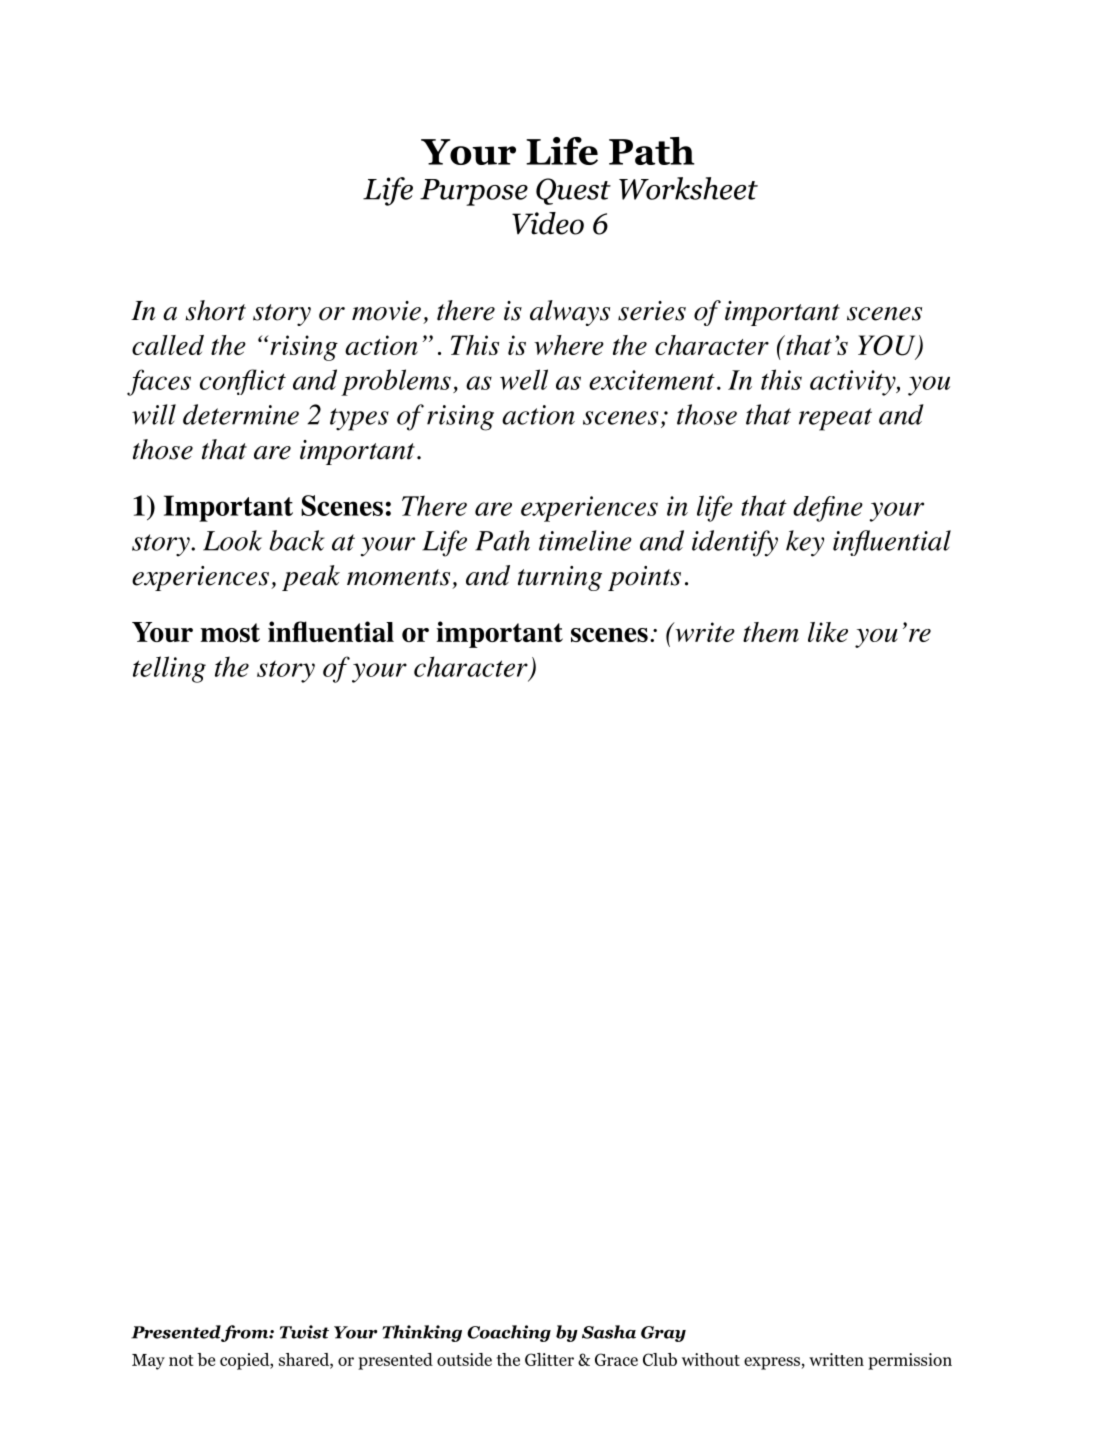  Describe the element at coordinates (836, 1359) in the screenshot. I see `written` at that location.
